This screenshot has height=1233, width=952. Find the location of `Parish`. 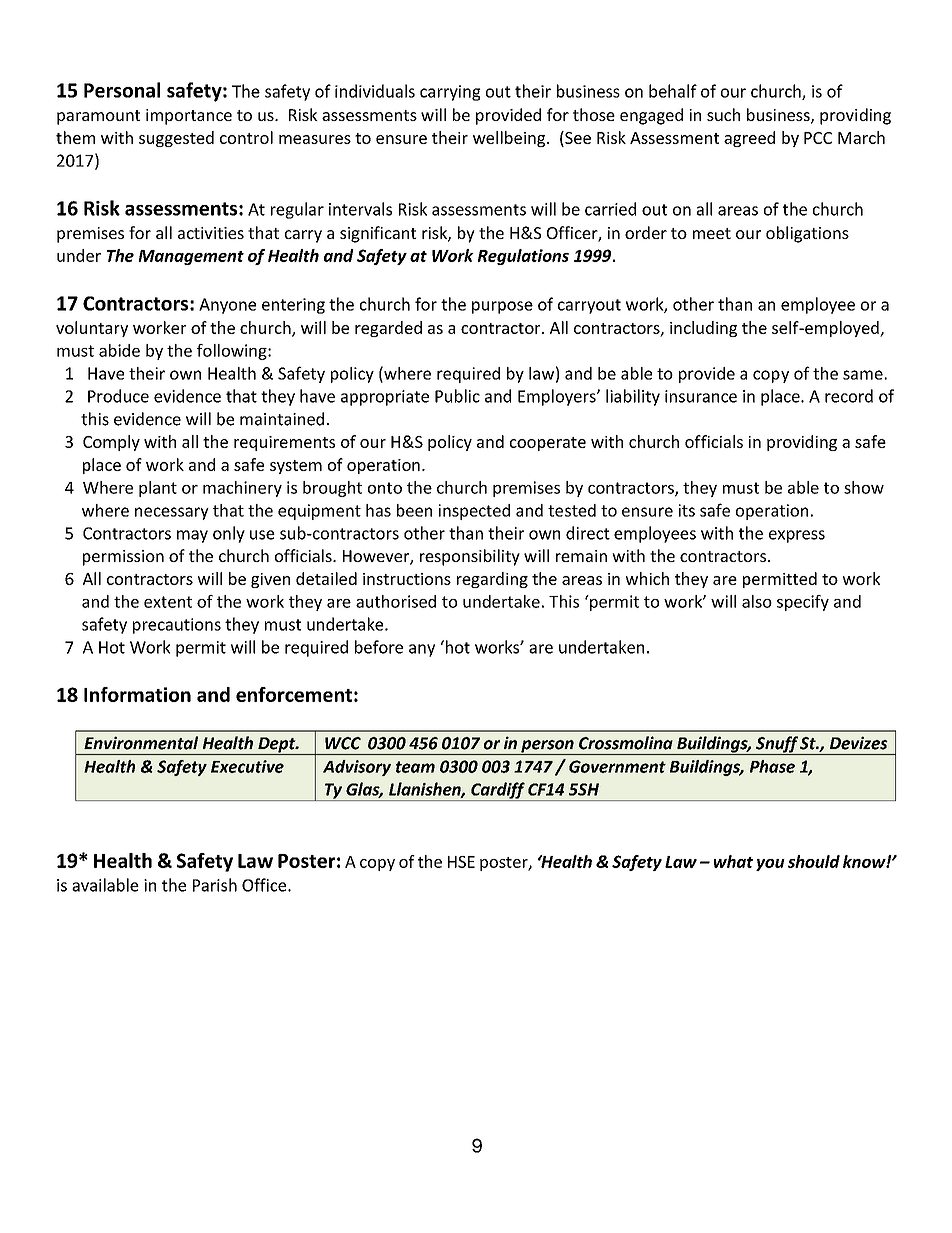

Parish is located at coordinates (215, 885).
